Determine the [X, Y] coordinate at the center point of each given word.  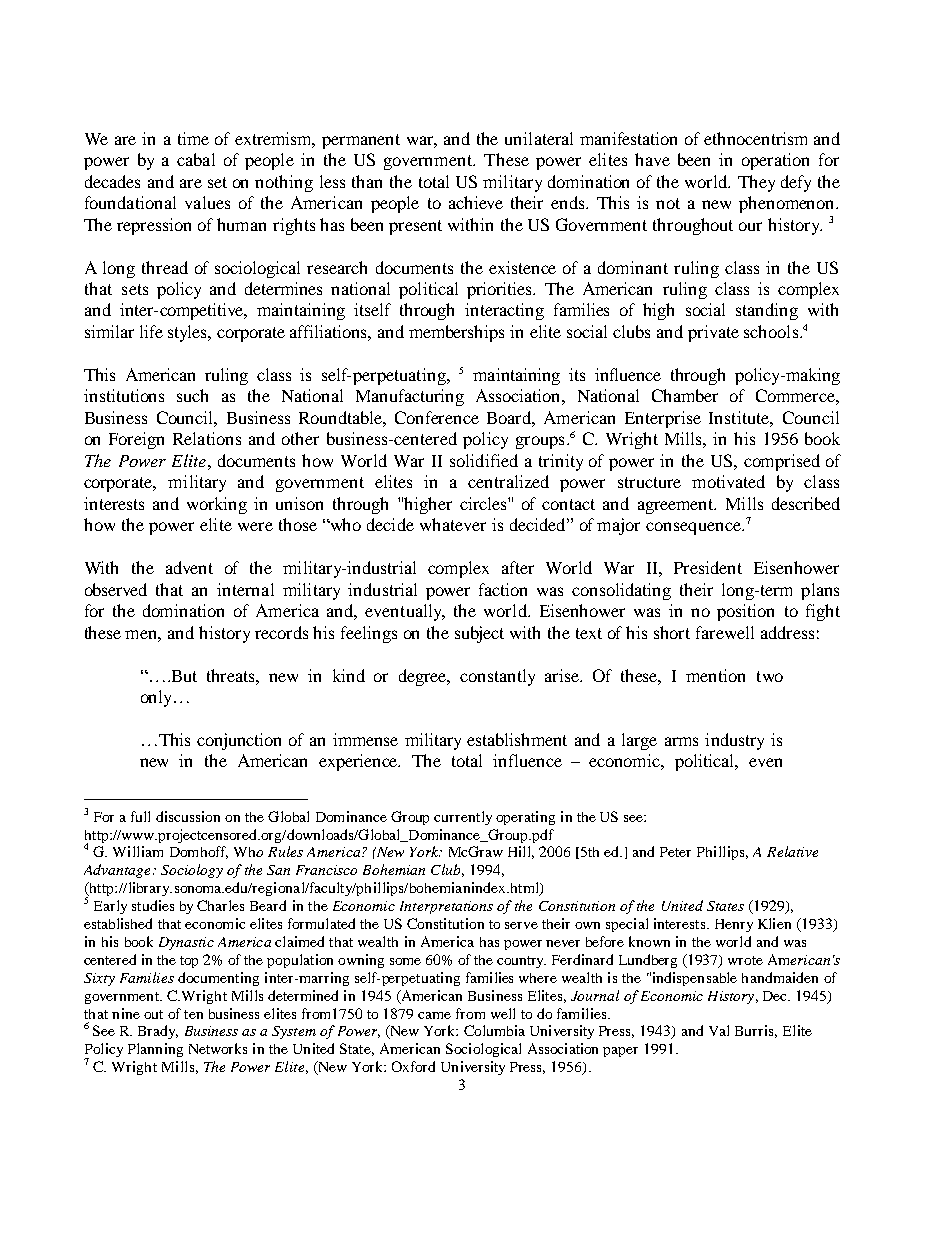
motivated [728, 481]
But [183, 676]
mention [715, 675]
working [217, 505]
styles [189, 333]
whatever [453, 524]
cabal [196, 159]
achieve [476, 202]
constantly [497, 677]
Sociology [192, 871]
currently [463, 818]
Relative [792, 851]
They [756, 183]
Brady [158, 1032]
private [713, 333]
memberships [456, 333]
